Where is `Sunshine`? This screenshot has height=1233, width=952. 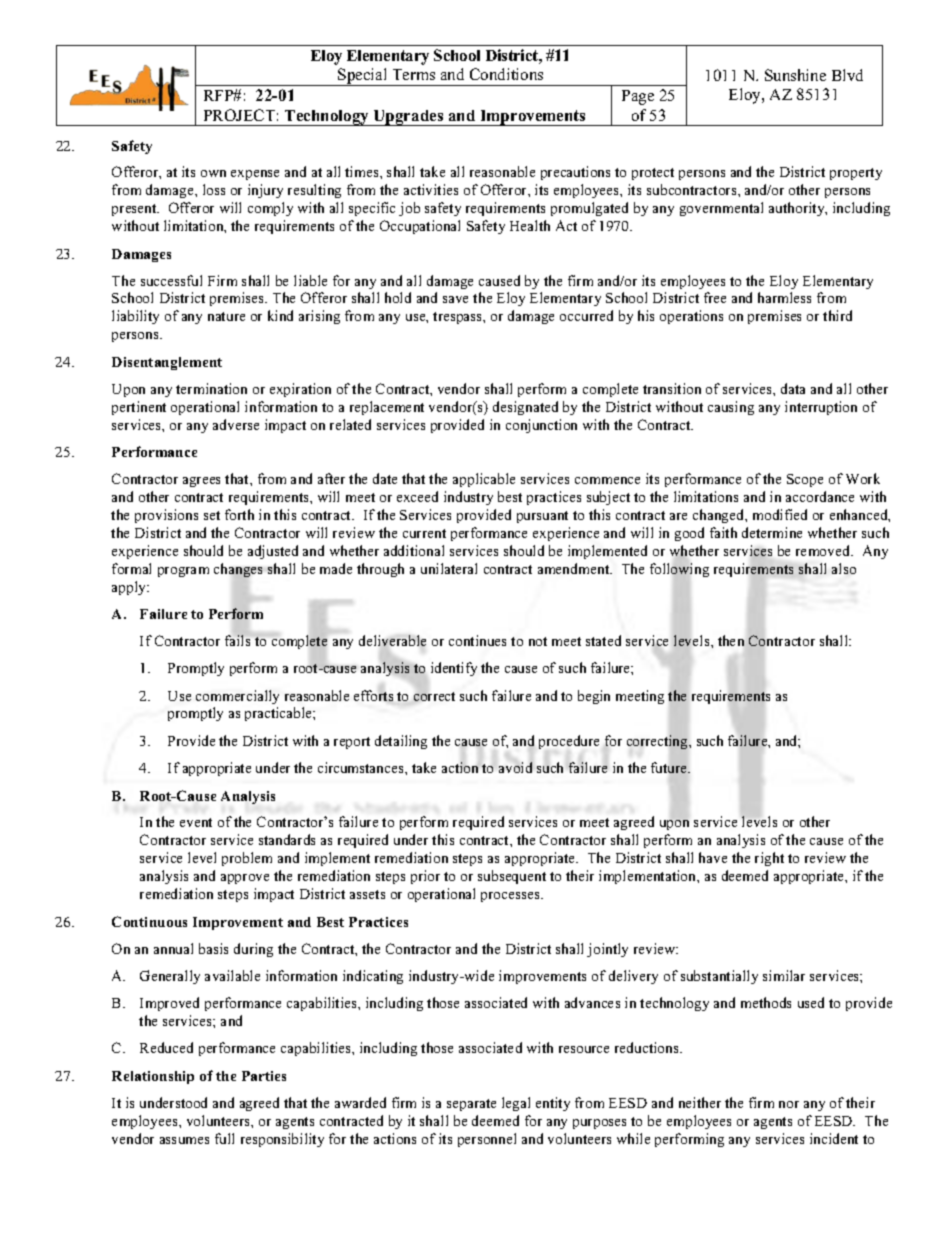 Sunshine is located at coordinates (795, 75).
